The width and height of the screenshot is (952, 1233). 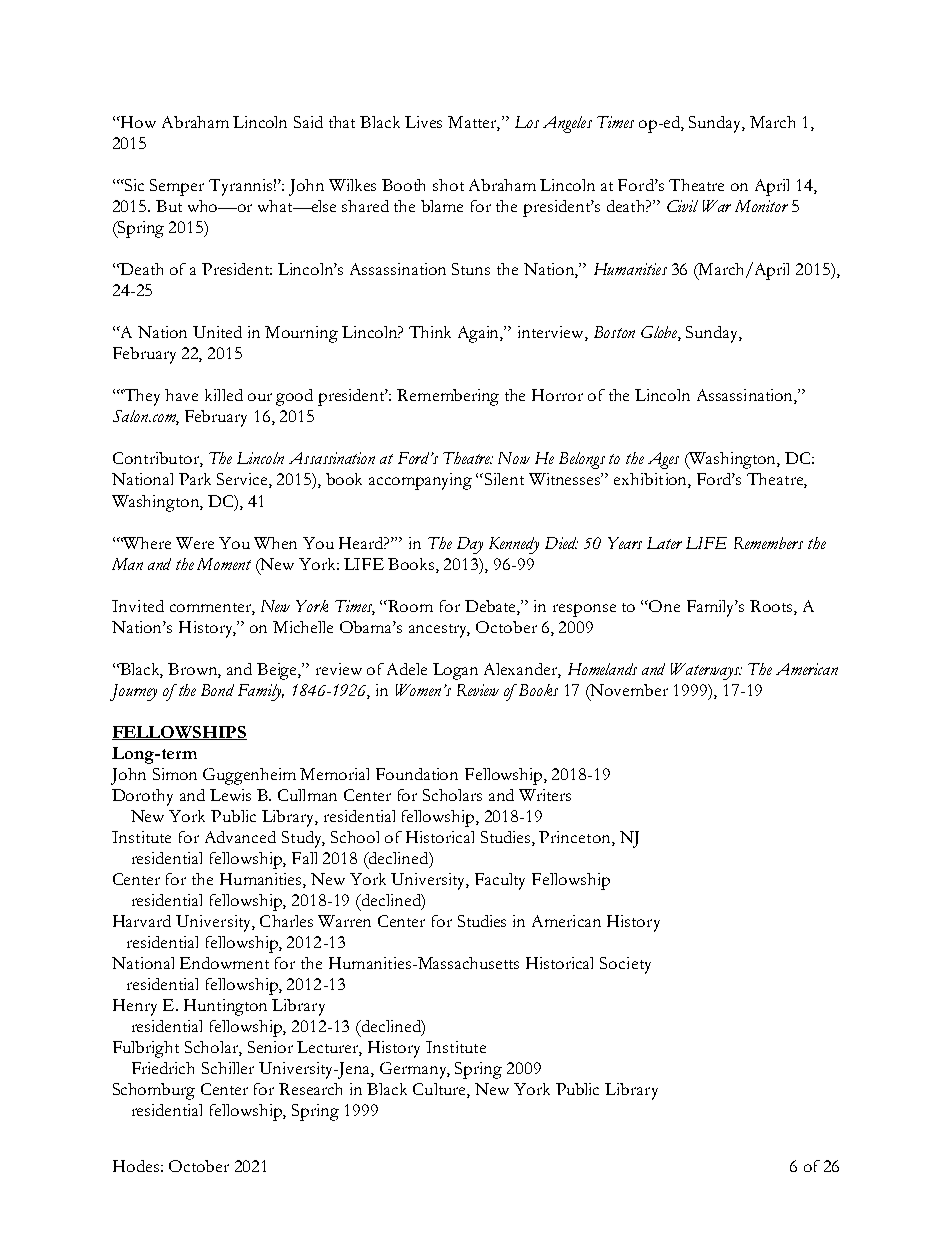 I want to click on Schiller, so click(x=228, y=1068).
